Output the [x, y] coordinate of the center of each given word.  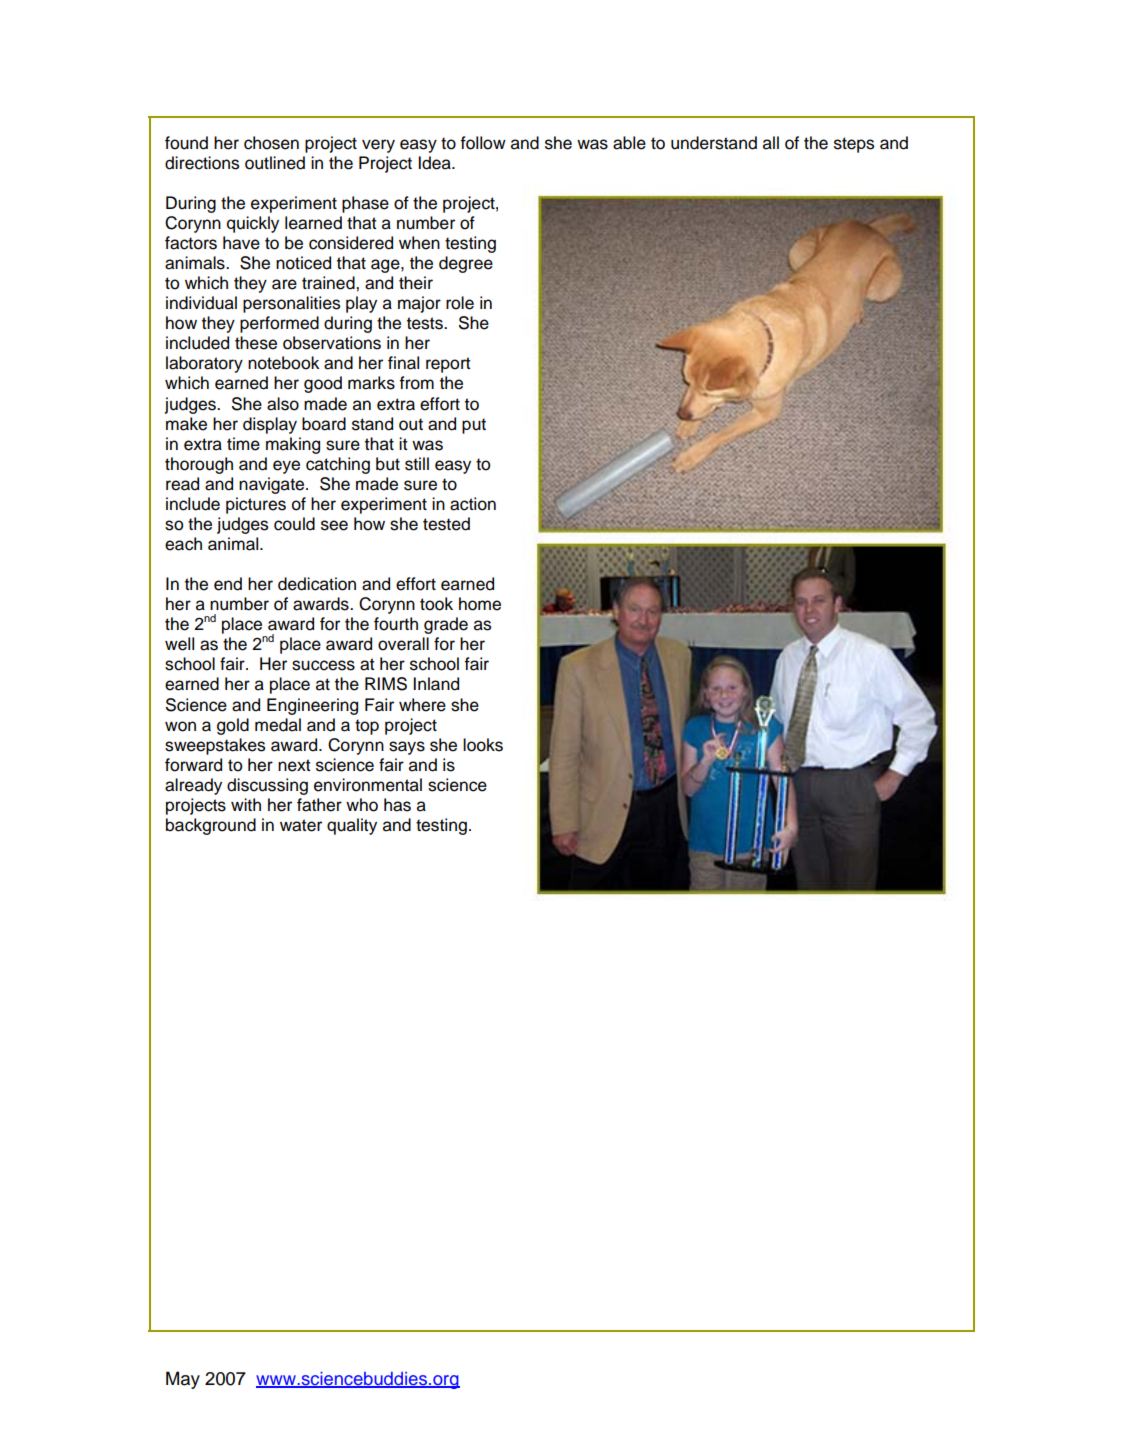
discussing [267, 786]
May [183, 1380]
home [480, 604]
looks [483, 745]
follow [483, 143]
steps [854, 145]
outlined [275, 163]
